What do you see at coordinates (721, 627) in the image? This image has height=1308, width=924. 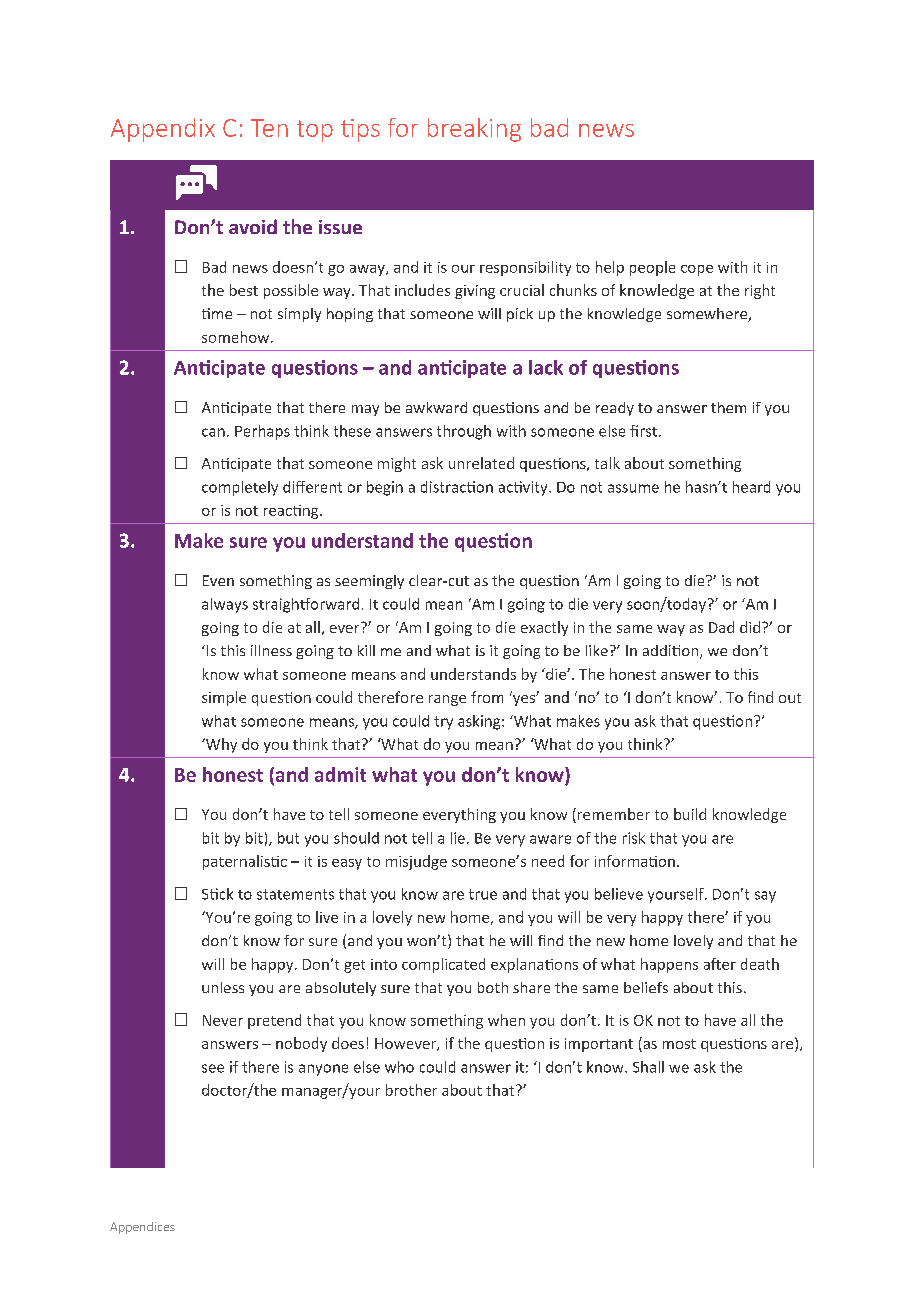 I see `Dad` at bounding box center [721, 627].
